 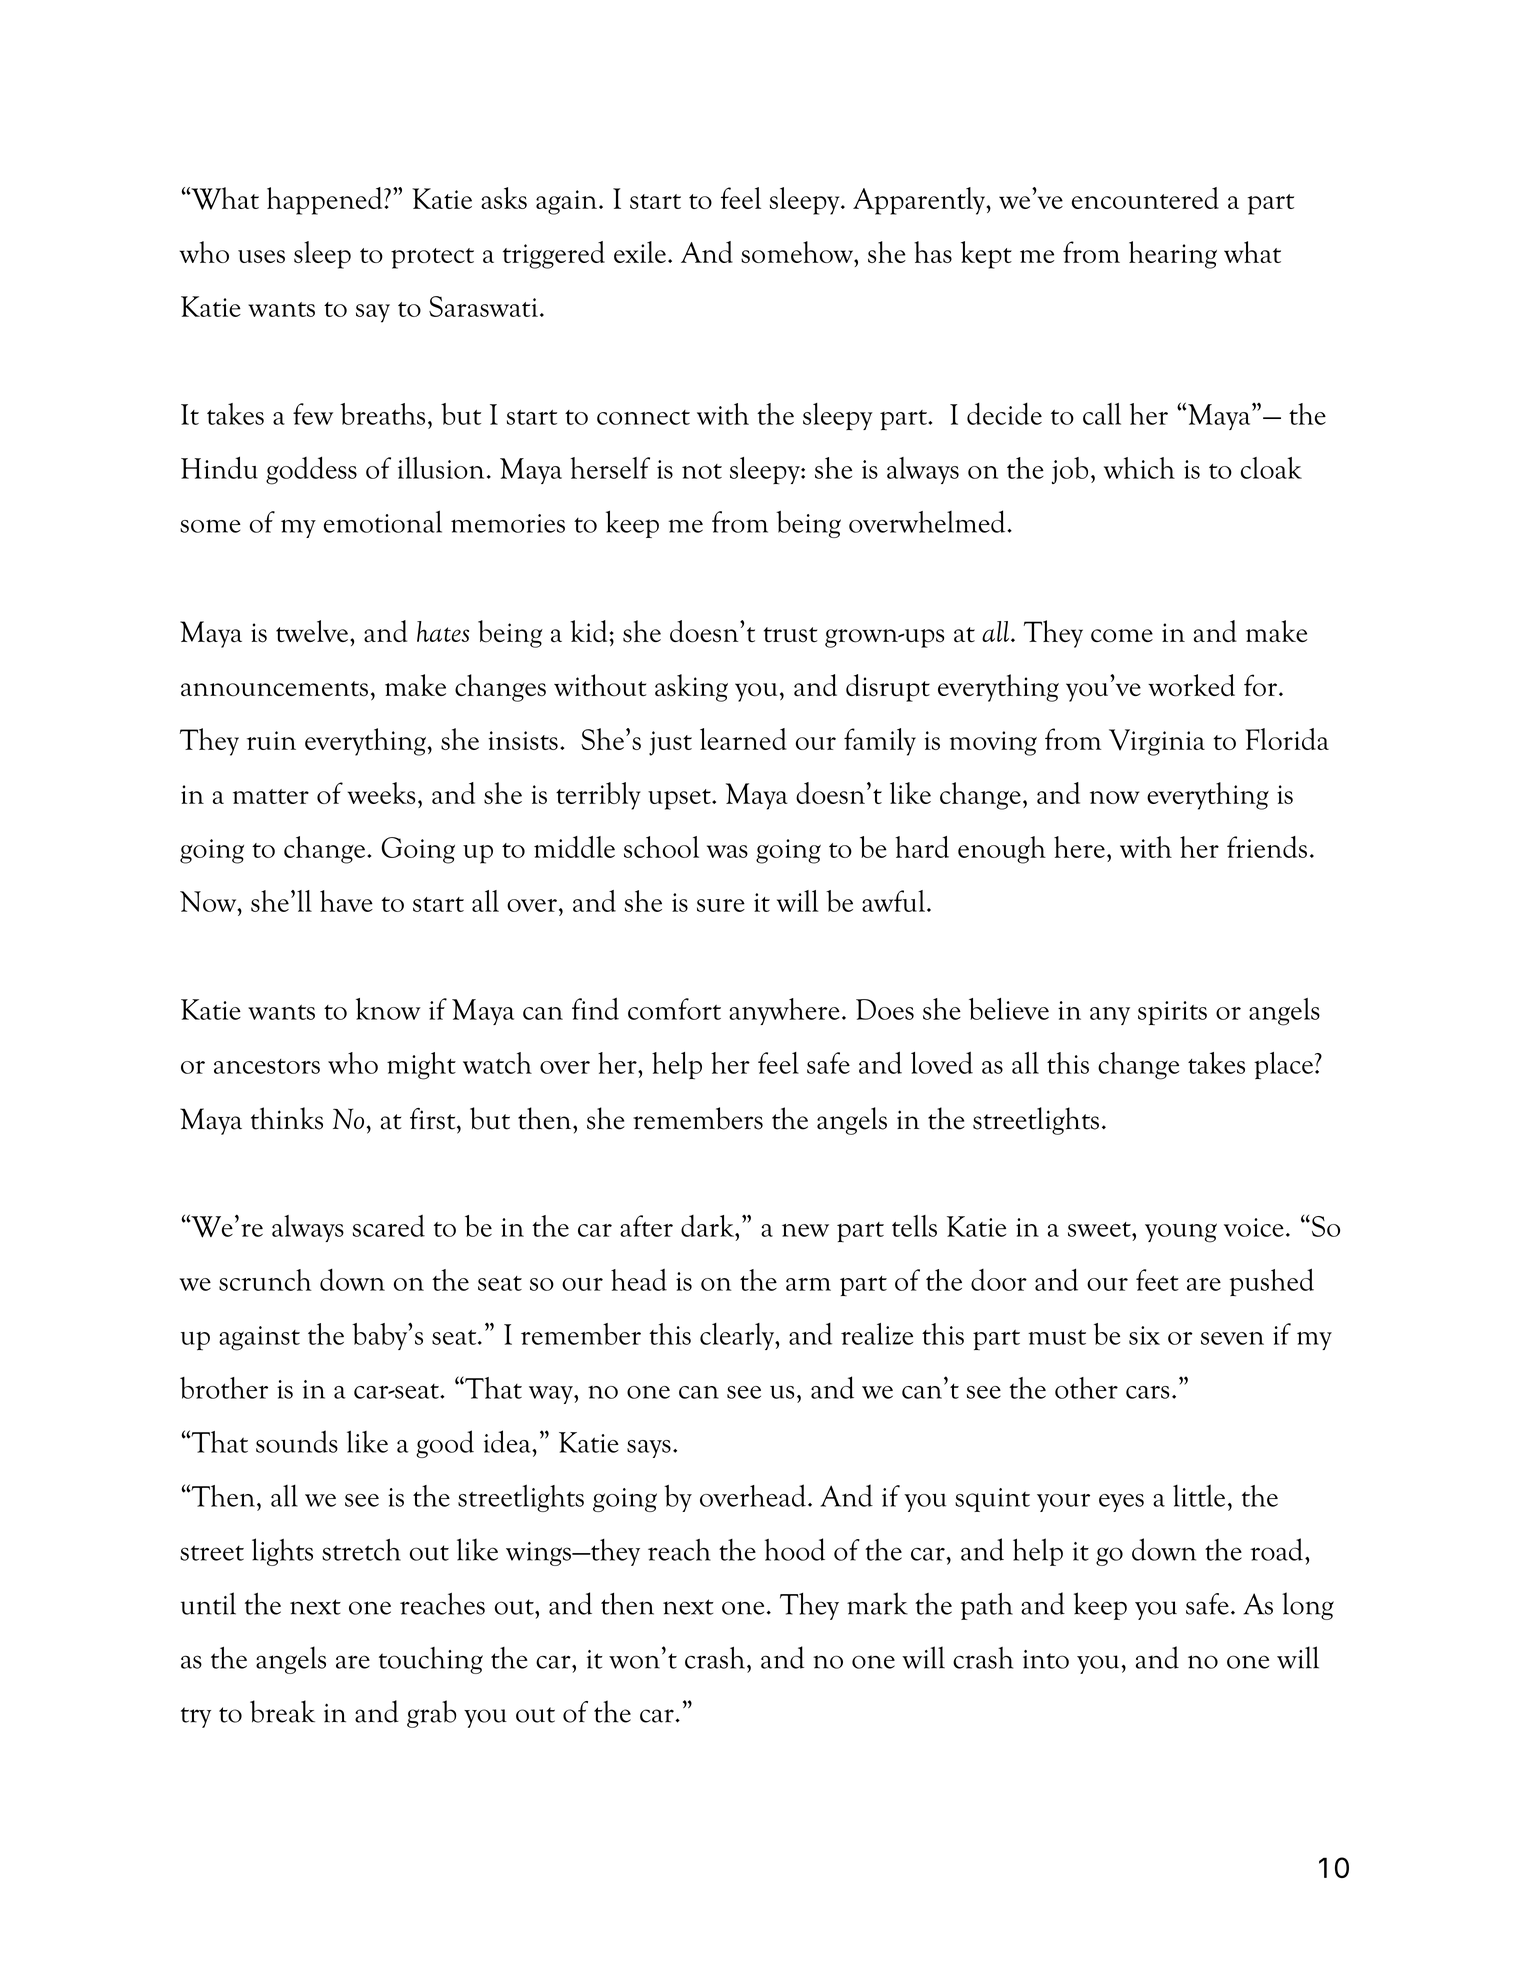 I want to click on hearing, so click(x=1173, y=255).
